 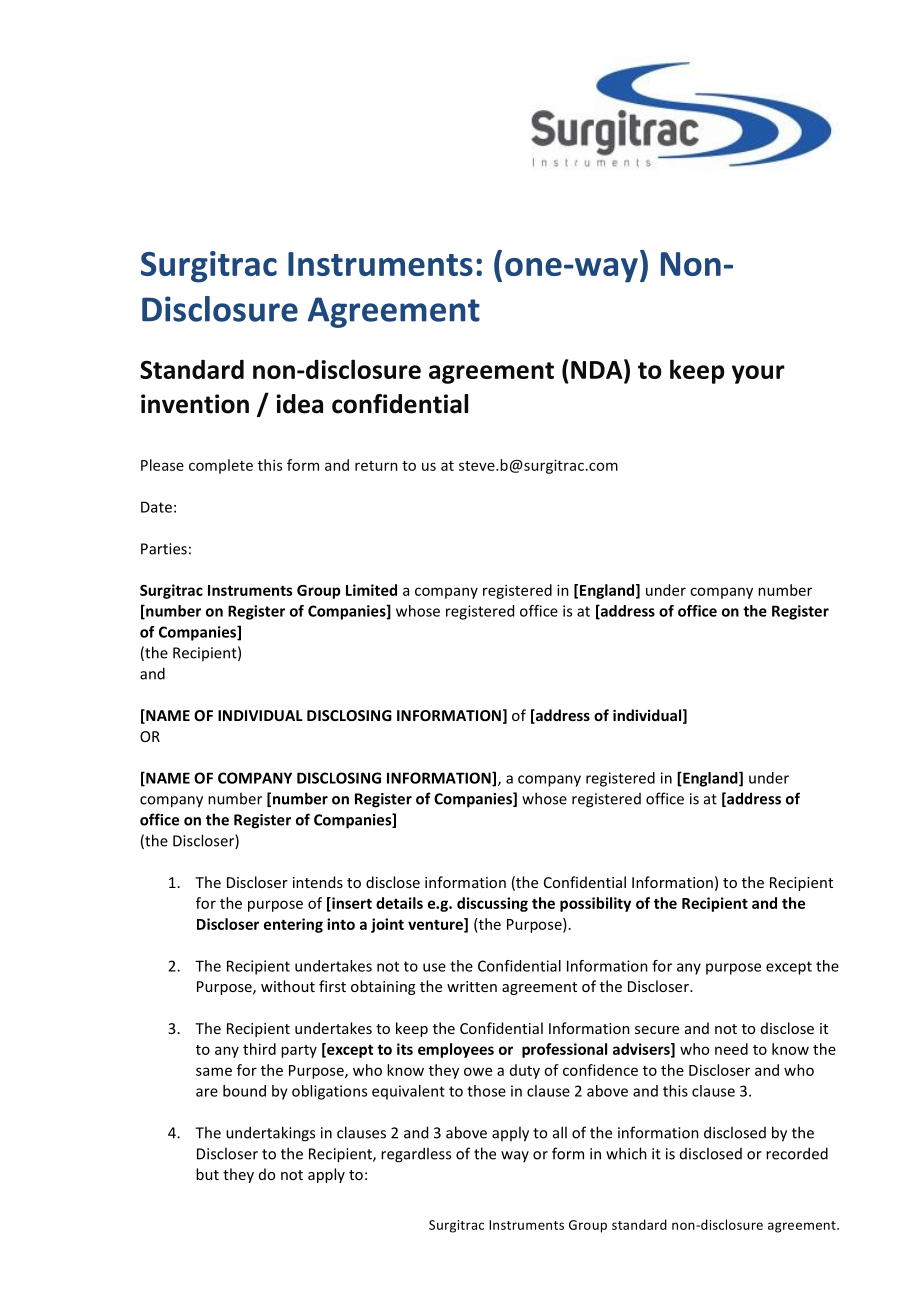 What do you see at coordinates (376, 466) in the screenshot?
I see `return` at bounding box center [376, 466].
